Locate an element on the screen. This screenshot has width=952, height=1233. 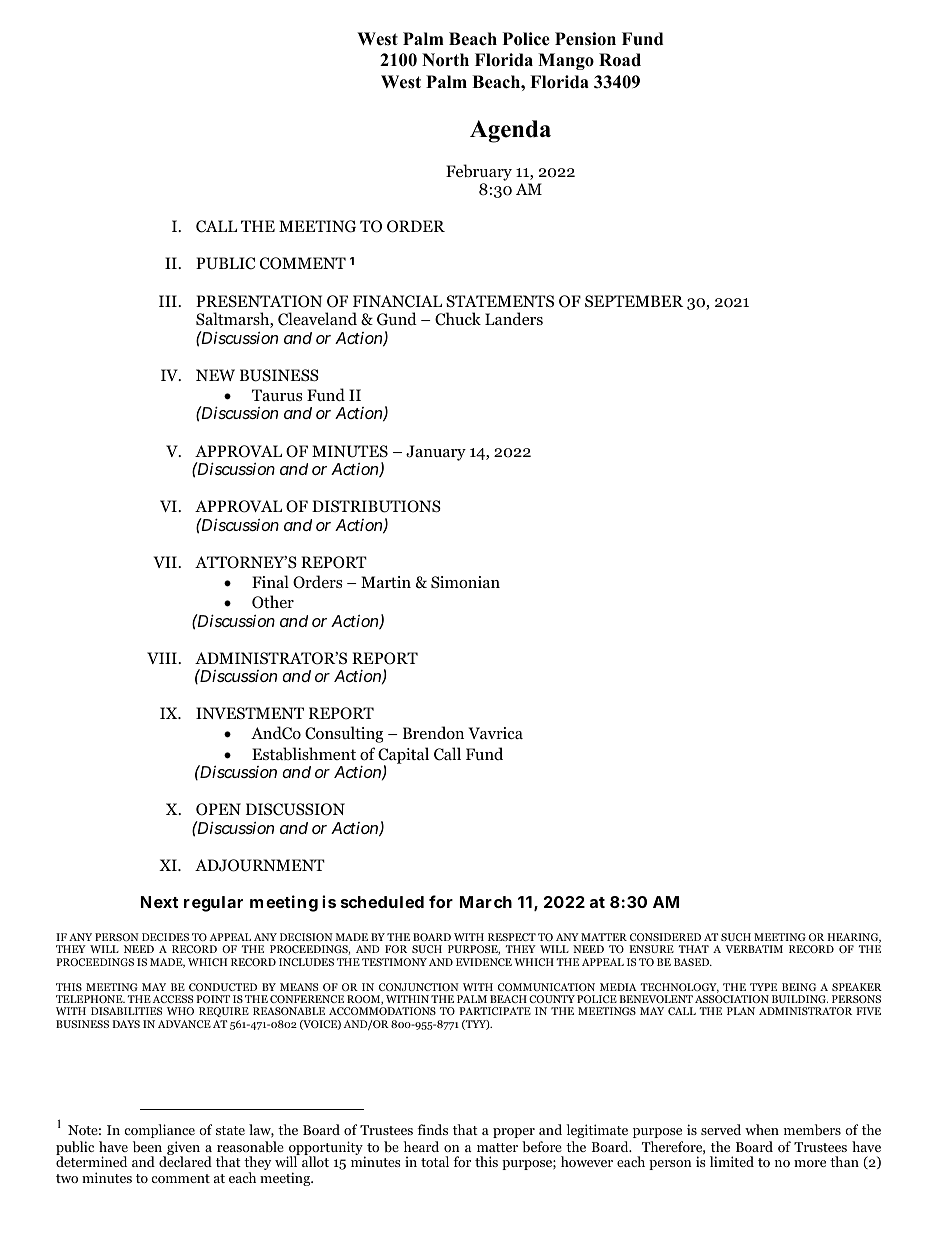
Road is located at coordinates (620, 60).
